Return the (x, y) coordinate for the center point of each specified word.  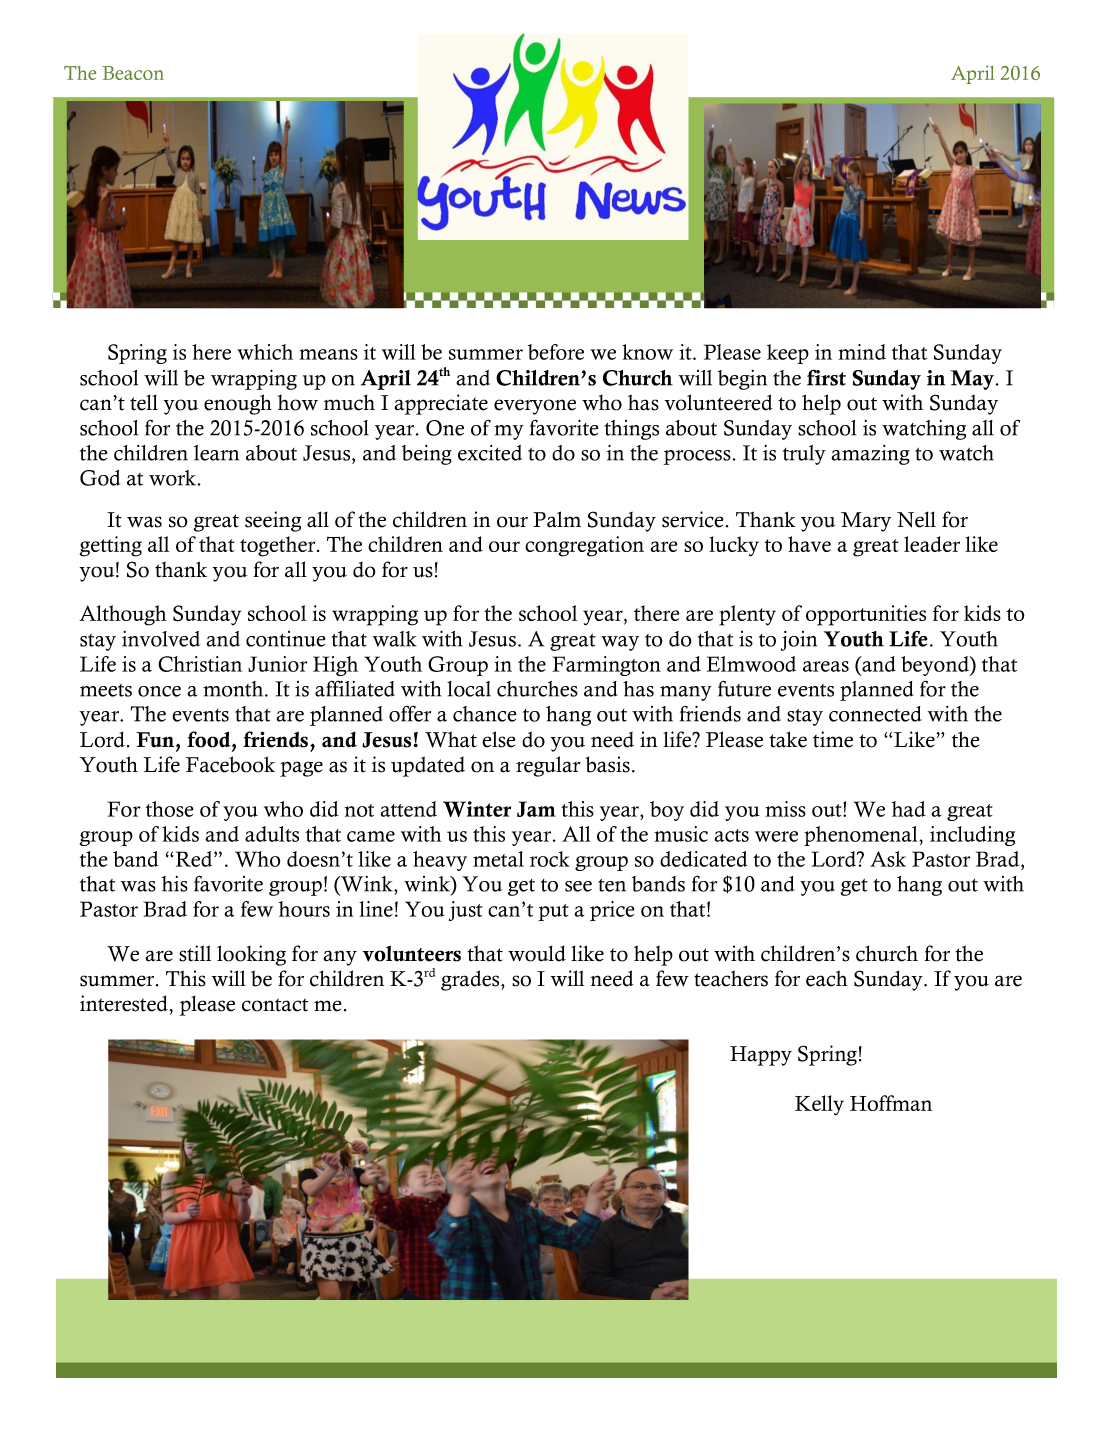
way (620, 643)
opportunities (866, 615)
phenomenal (861, 836)
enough (238, 404)
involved (161, 639)
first (826, 377)
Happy (761, 1056)
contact (275, 1005)
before (556, 352)
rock (550, 859)
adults (272, 834)
